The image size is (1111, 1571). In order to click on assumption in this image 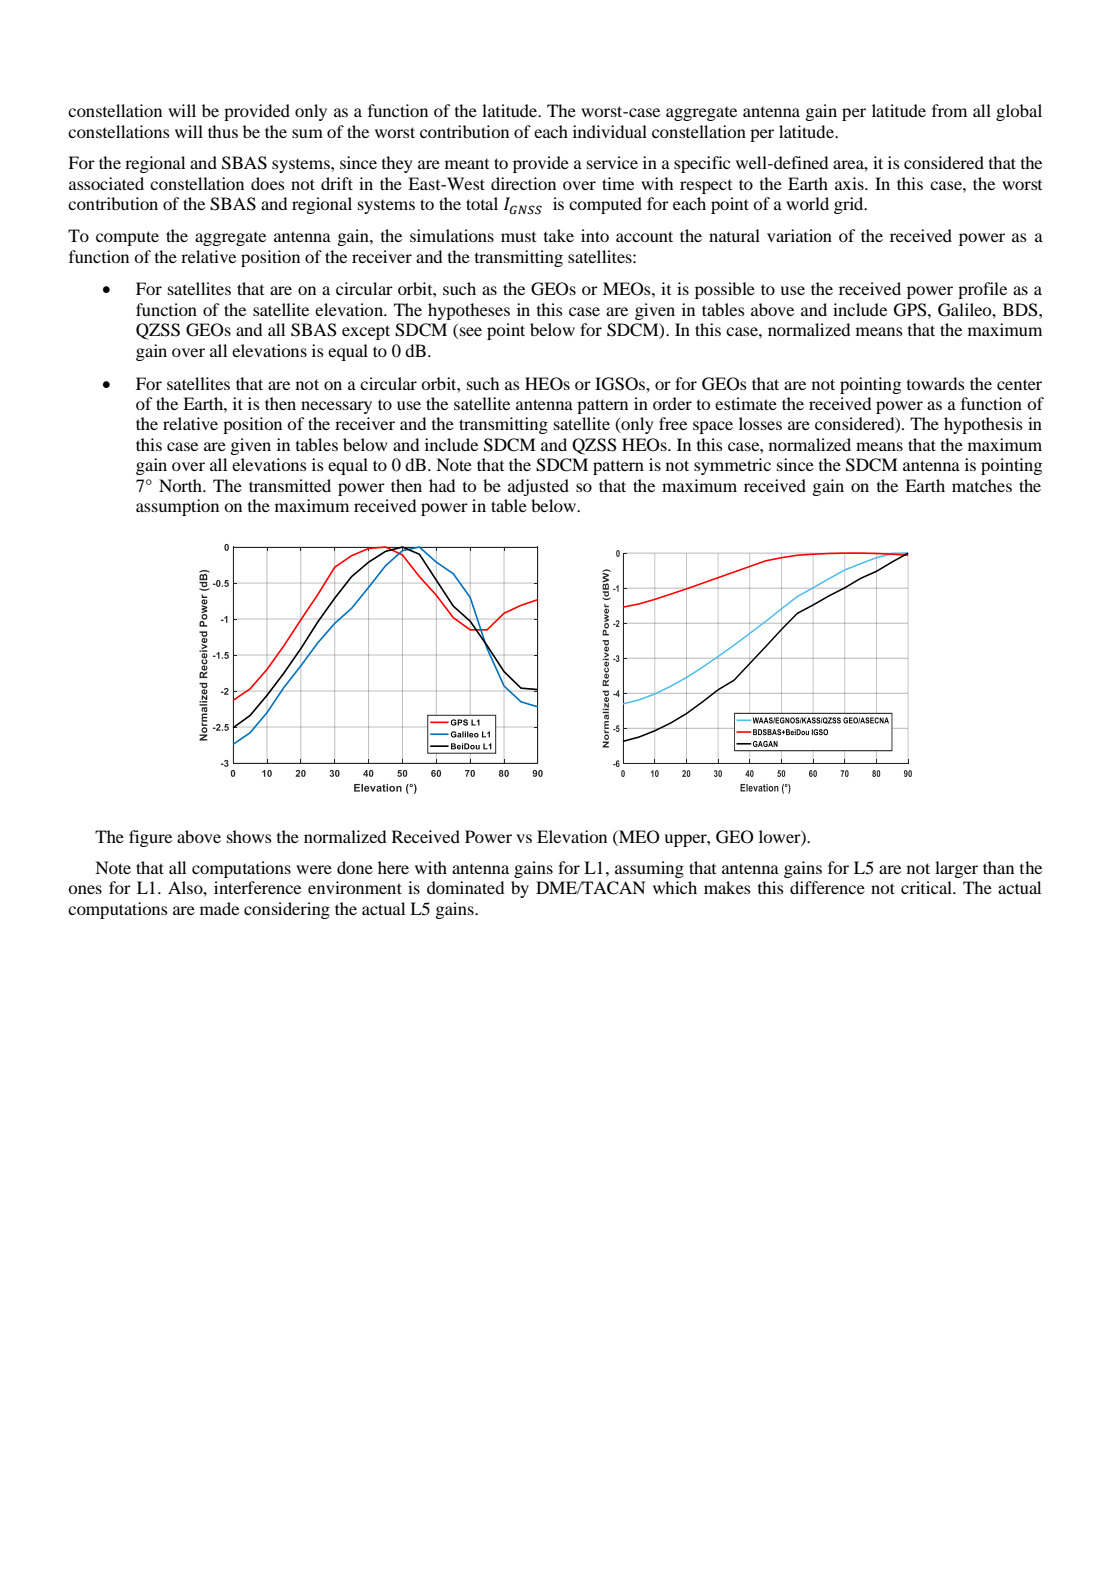, I will do `click(177, 507)`.
